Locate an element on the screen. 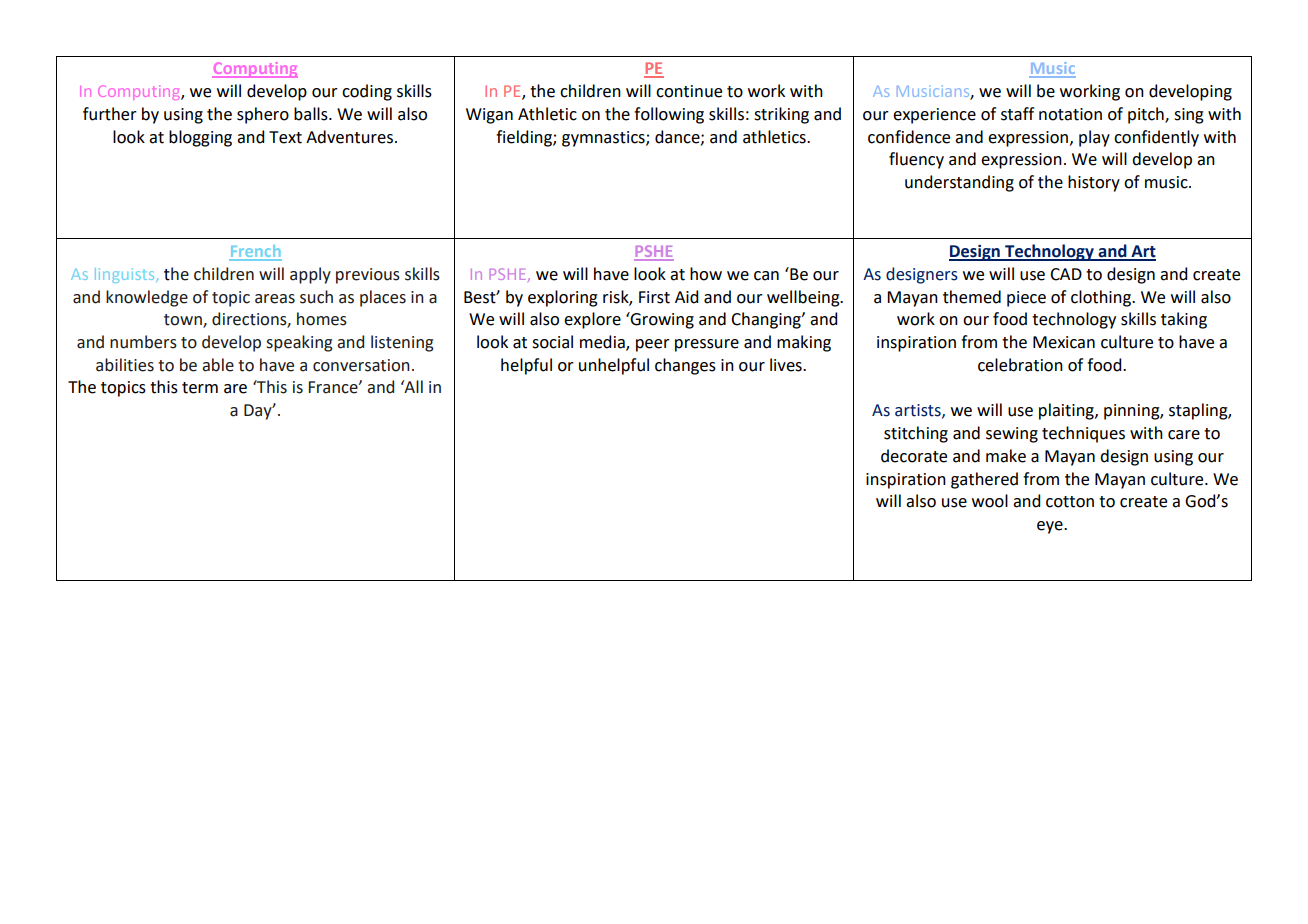  balls is located at coordinates (312, 114).
